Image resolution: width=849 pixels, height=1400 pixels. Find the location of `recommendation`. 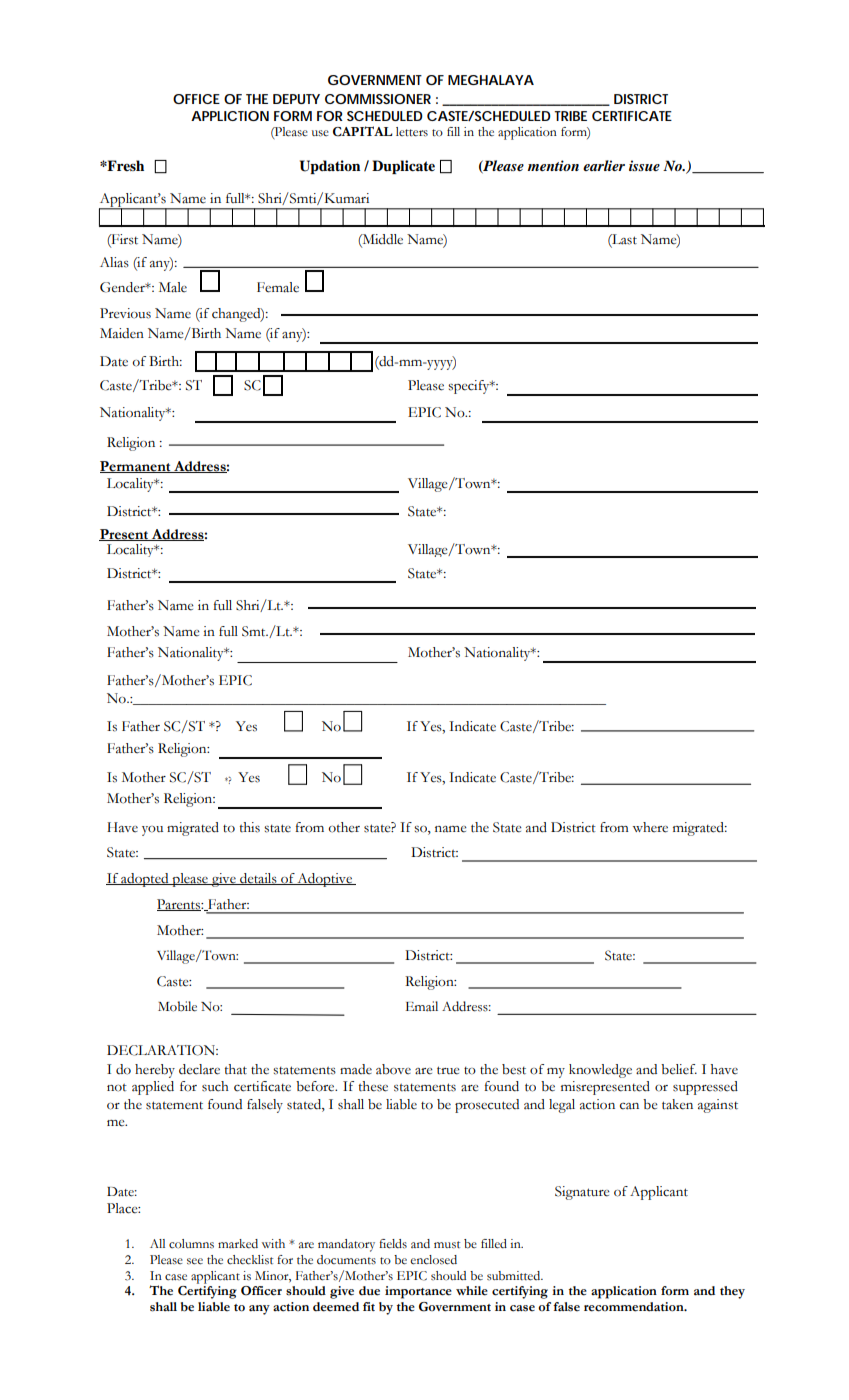

recommendation is located at coordinates (635, 1307).
